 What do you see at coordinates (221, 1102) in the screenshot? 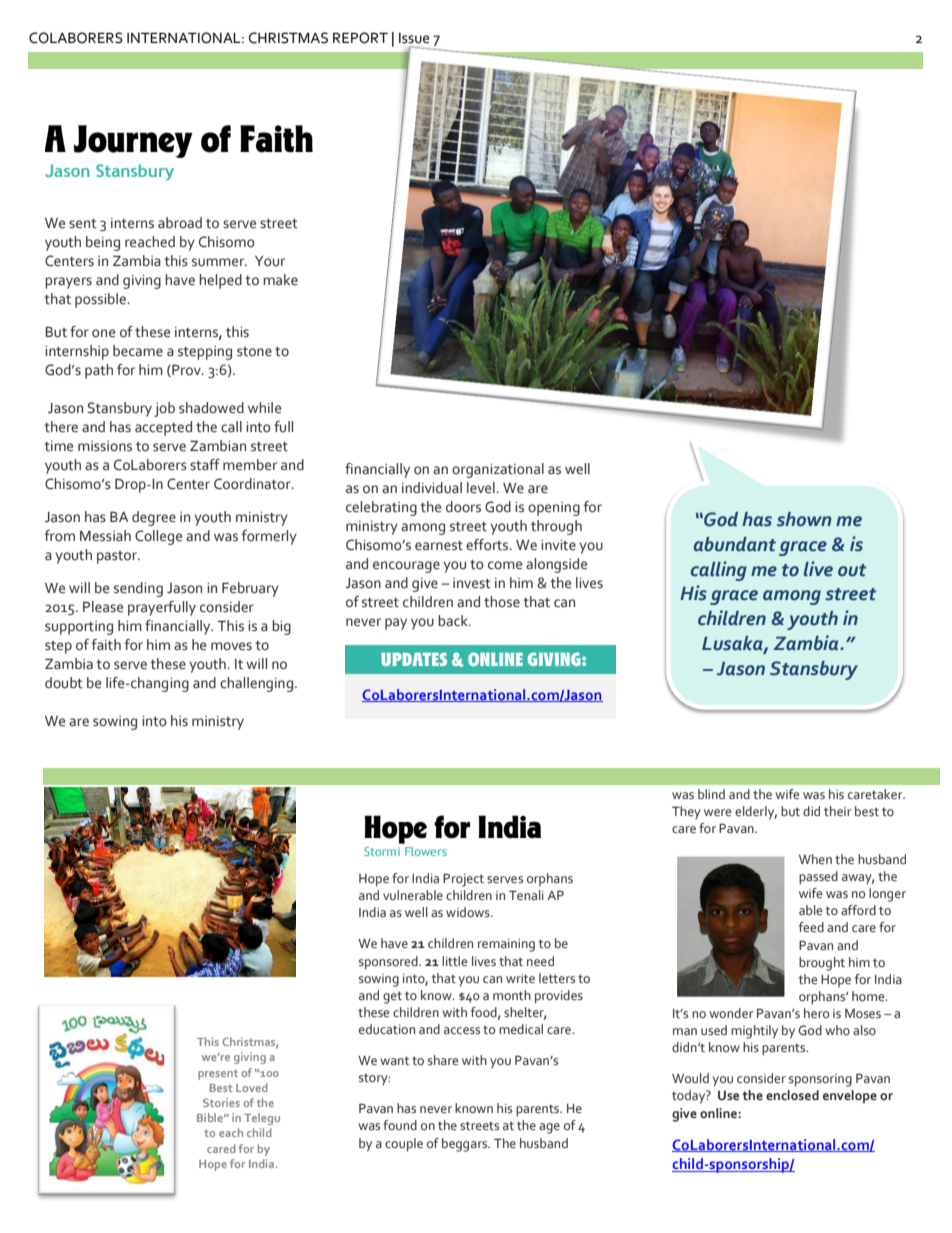
I see `Stories` at bounding box center [221, 1102].
